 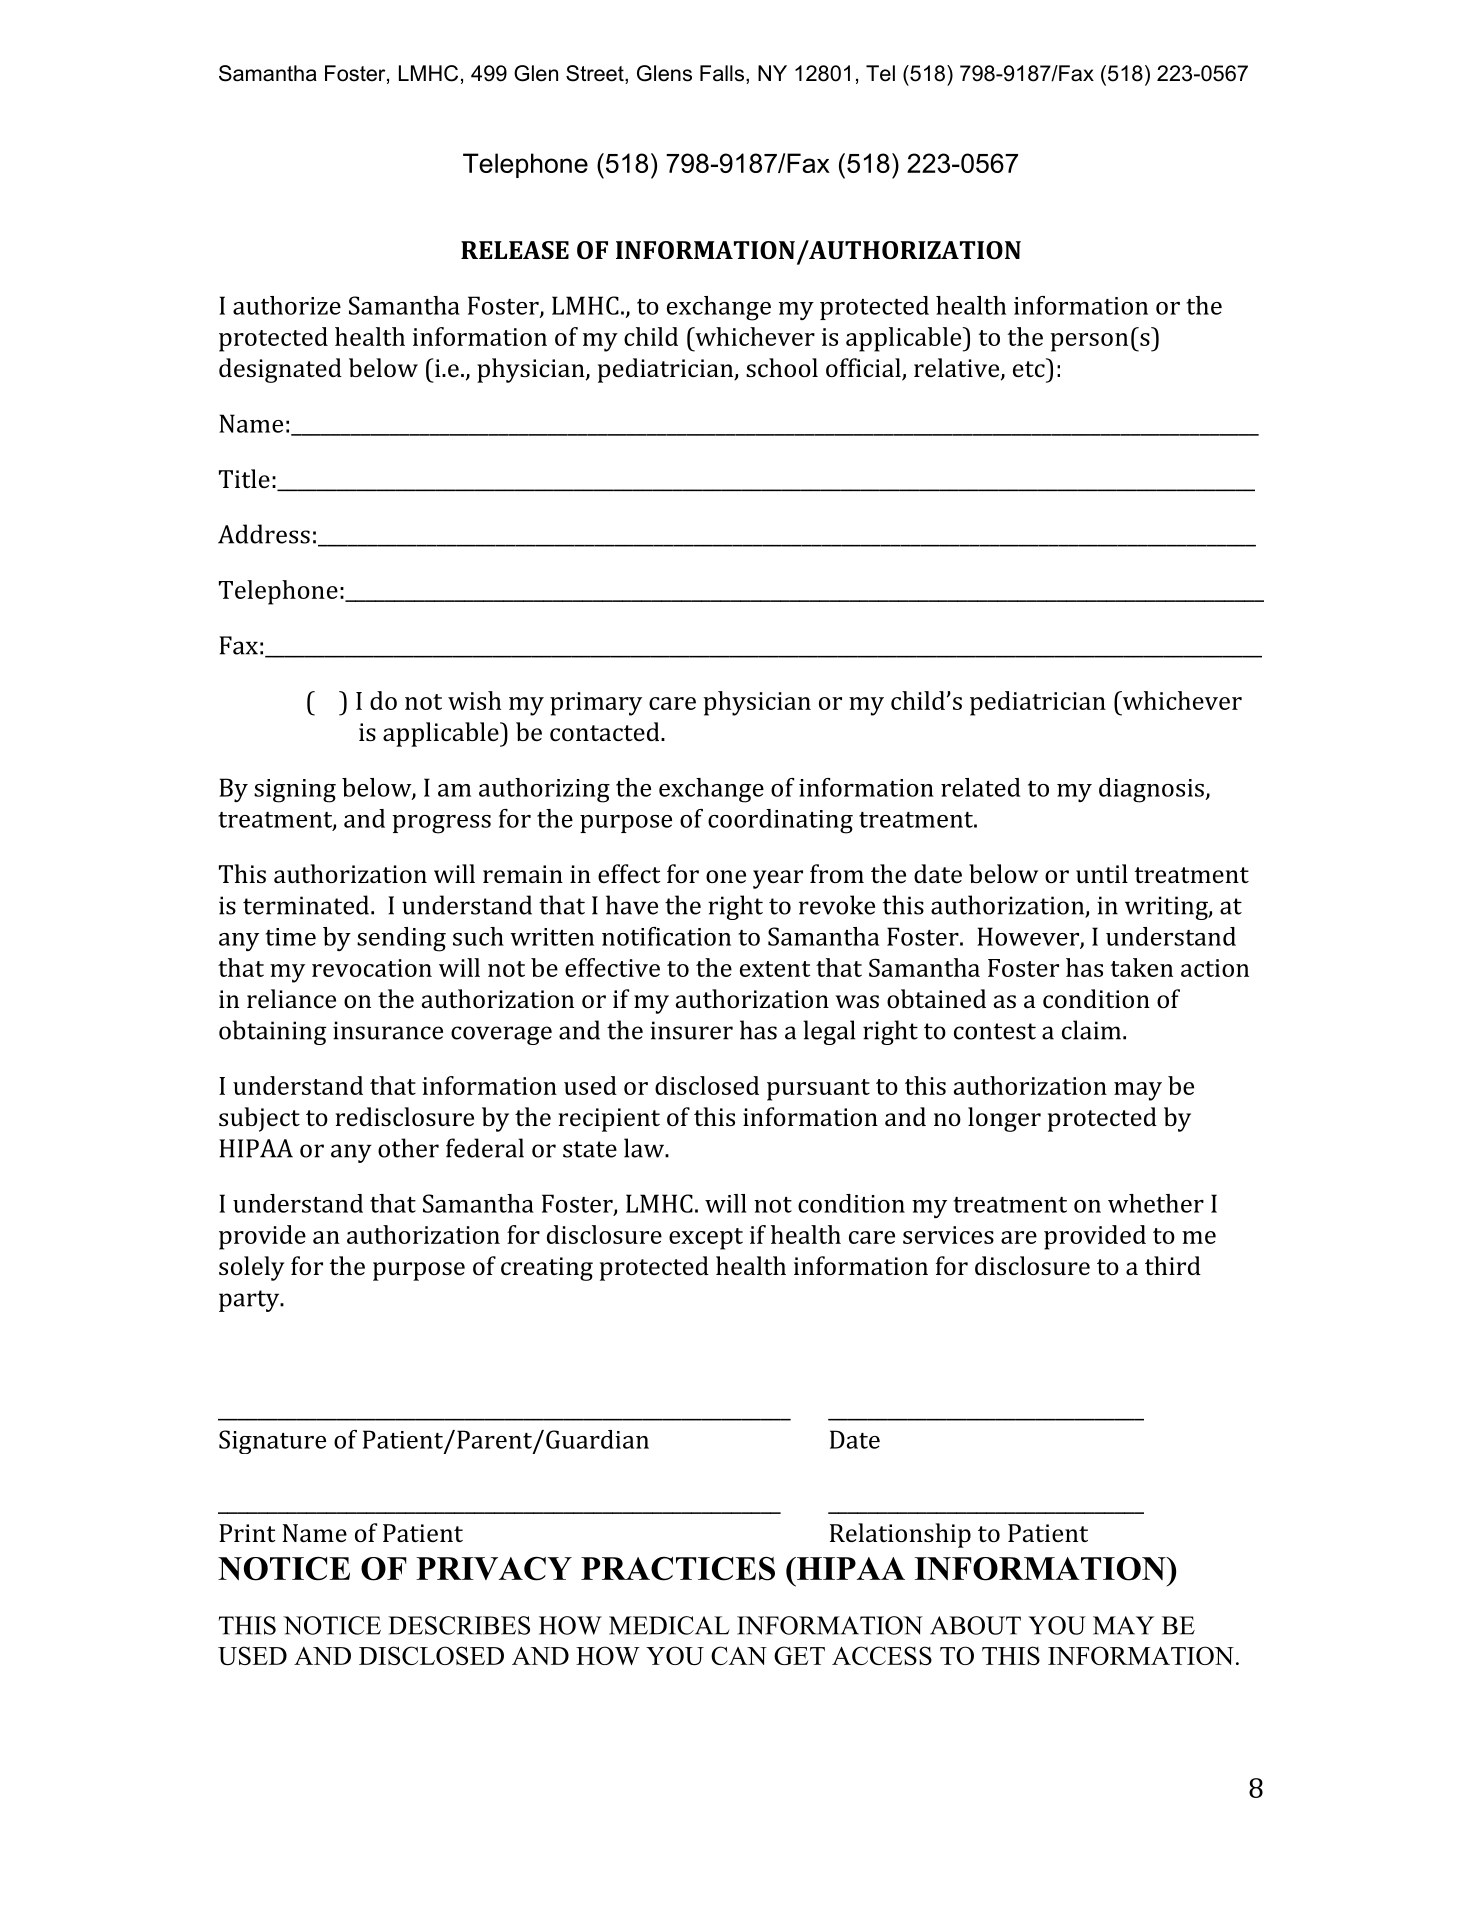 I want to click on designated, so click(x=280, y=370).
